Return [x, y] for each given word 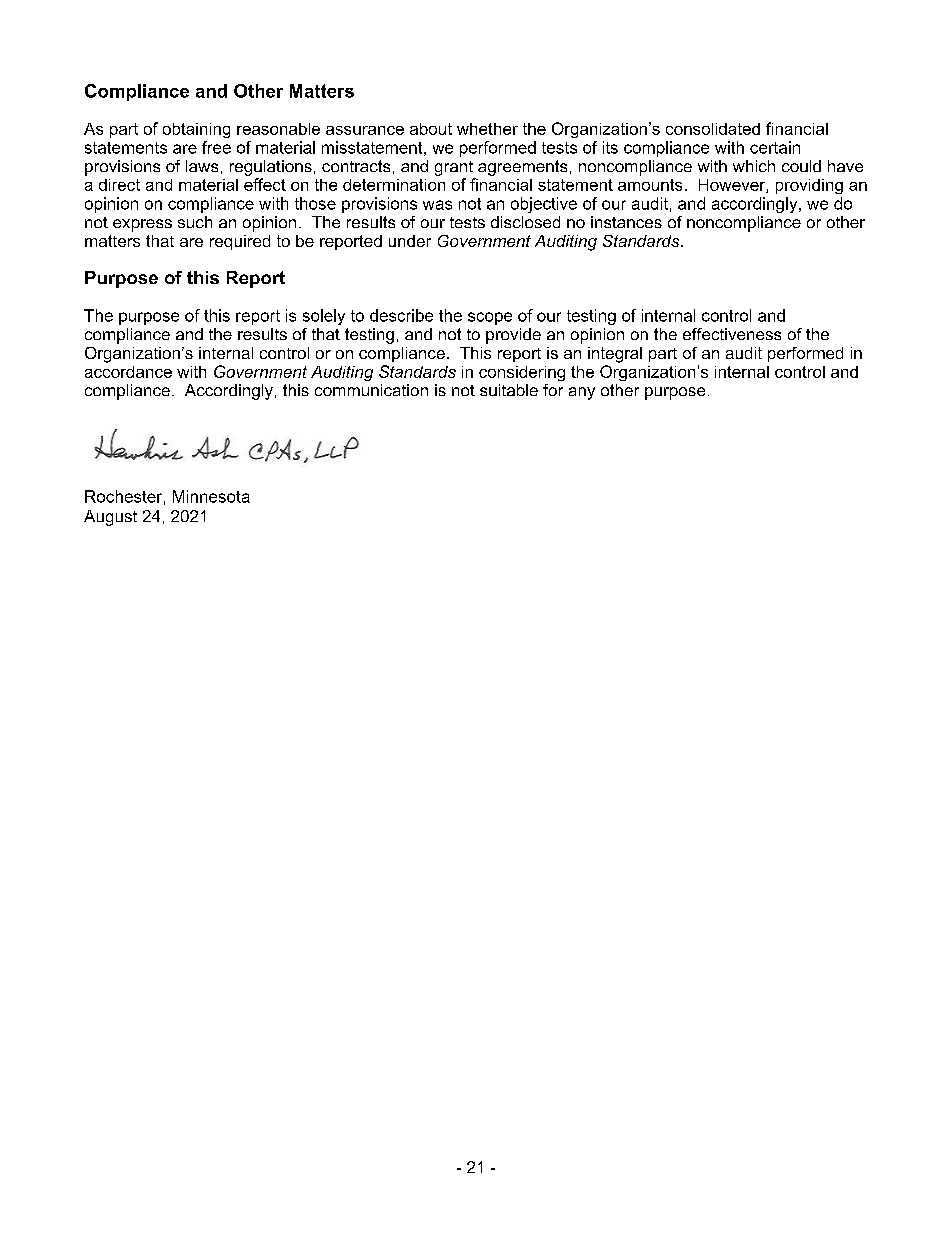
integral [615, 355]
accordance [128, 372]
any [582, 393]
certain [775, 147]
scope [490, 318]
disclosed [525, 222]
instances [626, 222]
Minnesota [211, 496]
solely [324, 317]
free [216, 147]
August [110, 518]
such [195, 222]
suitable [509, 390]
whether [487, 129]
